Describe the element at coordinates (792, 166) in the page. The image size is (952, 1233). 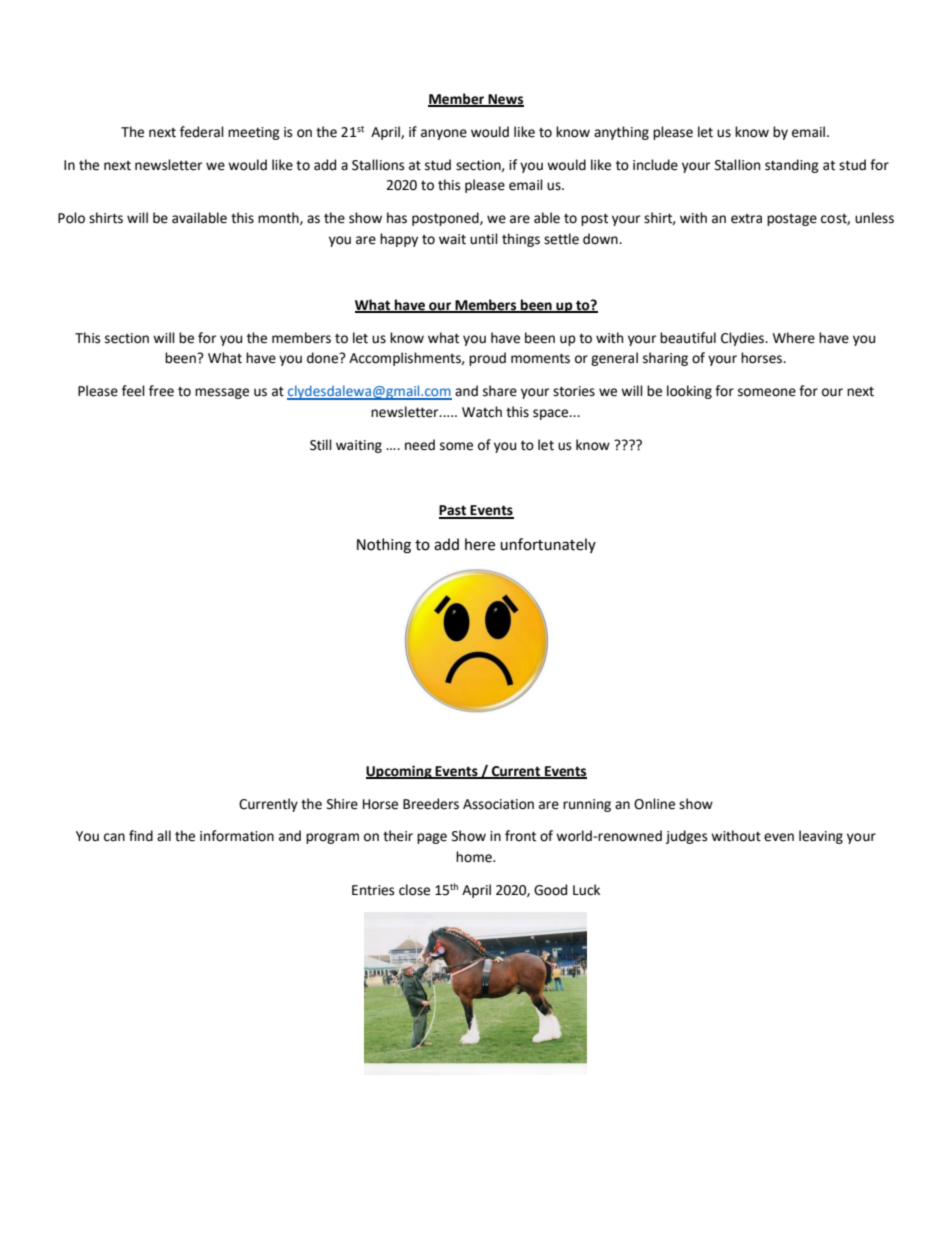
I see `standing` at that location.
